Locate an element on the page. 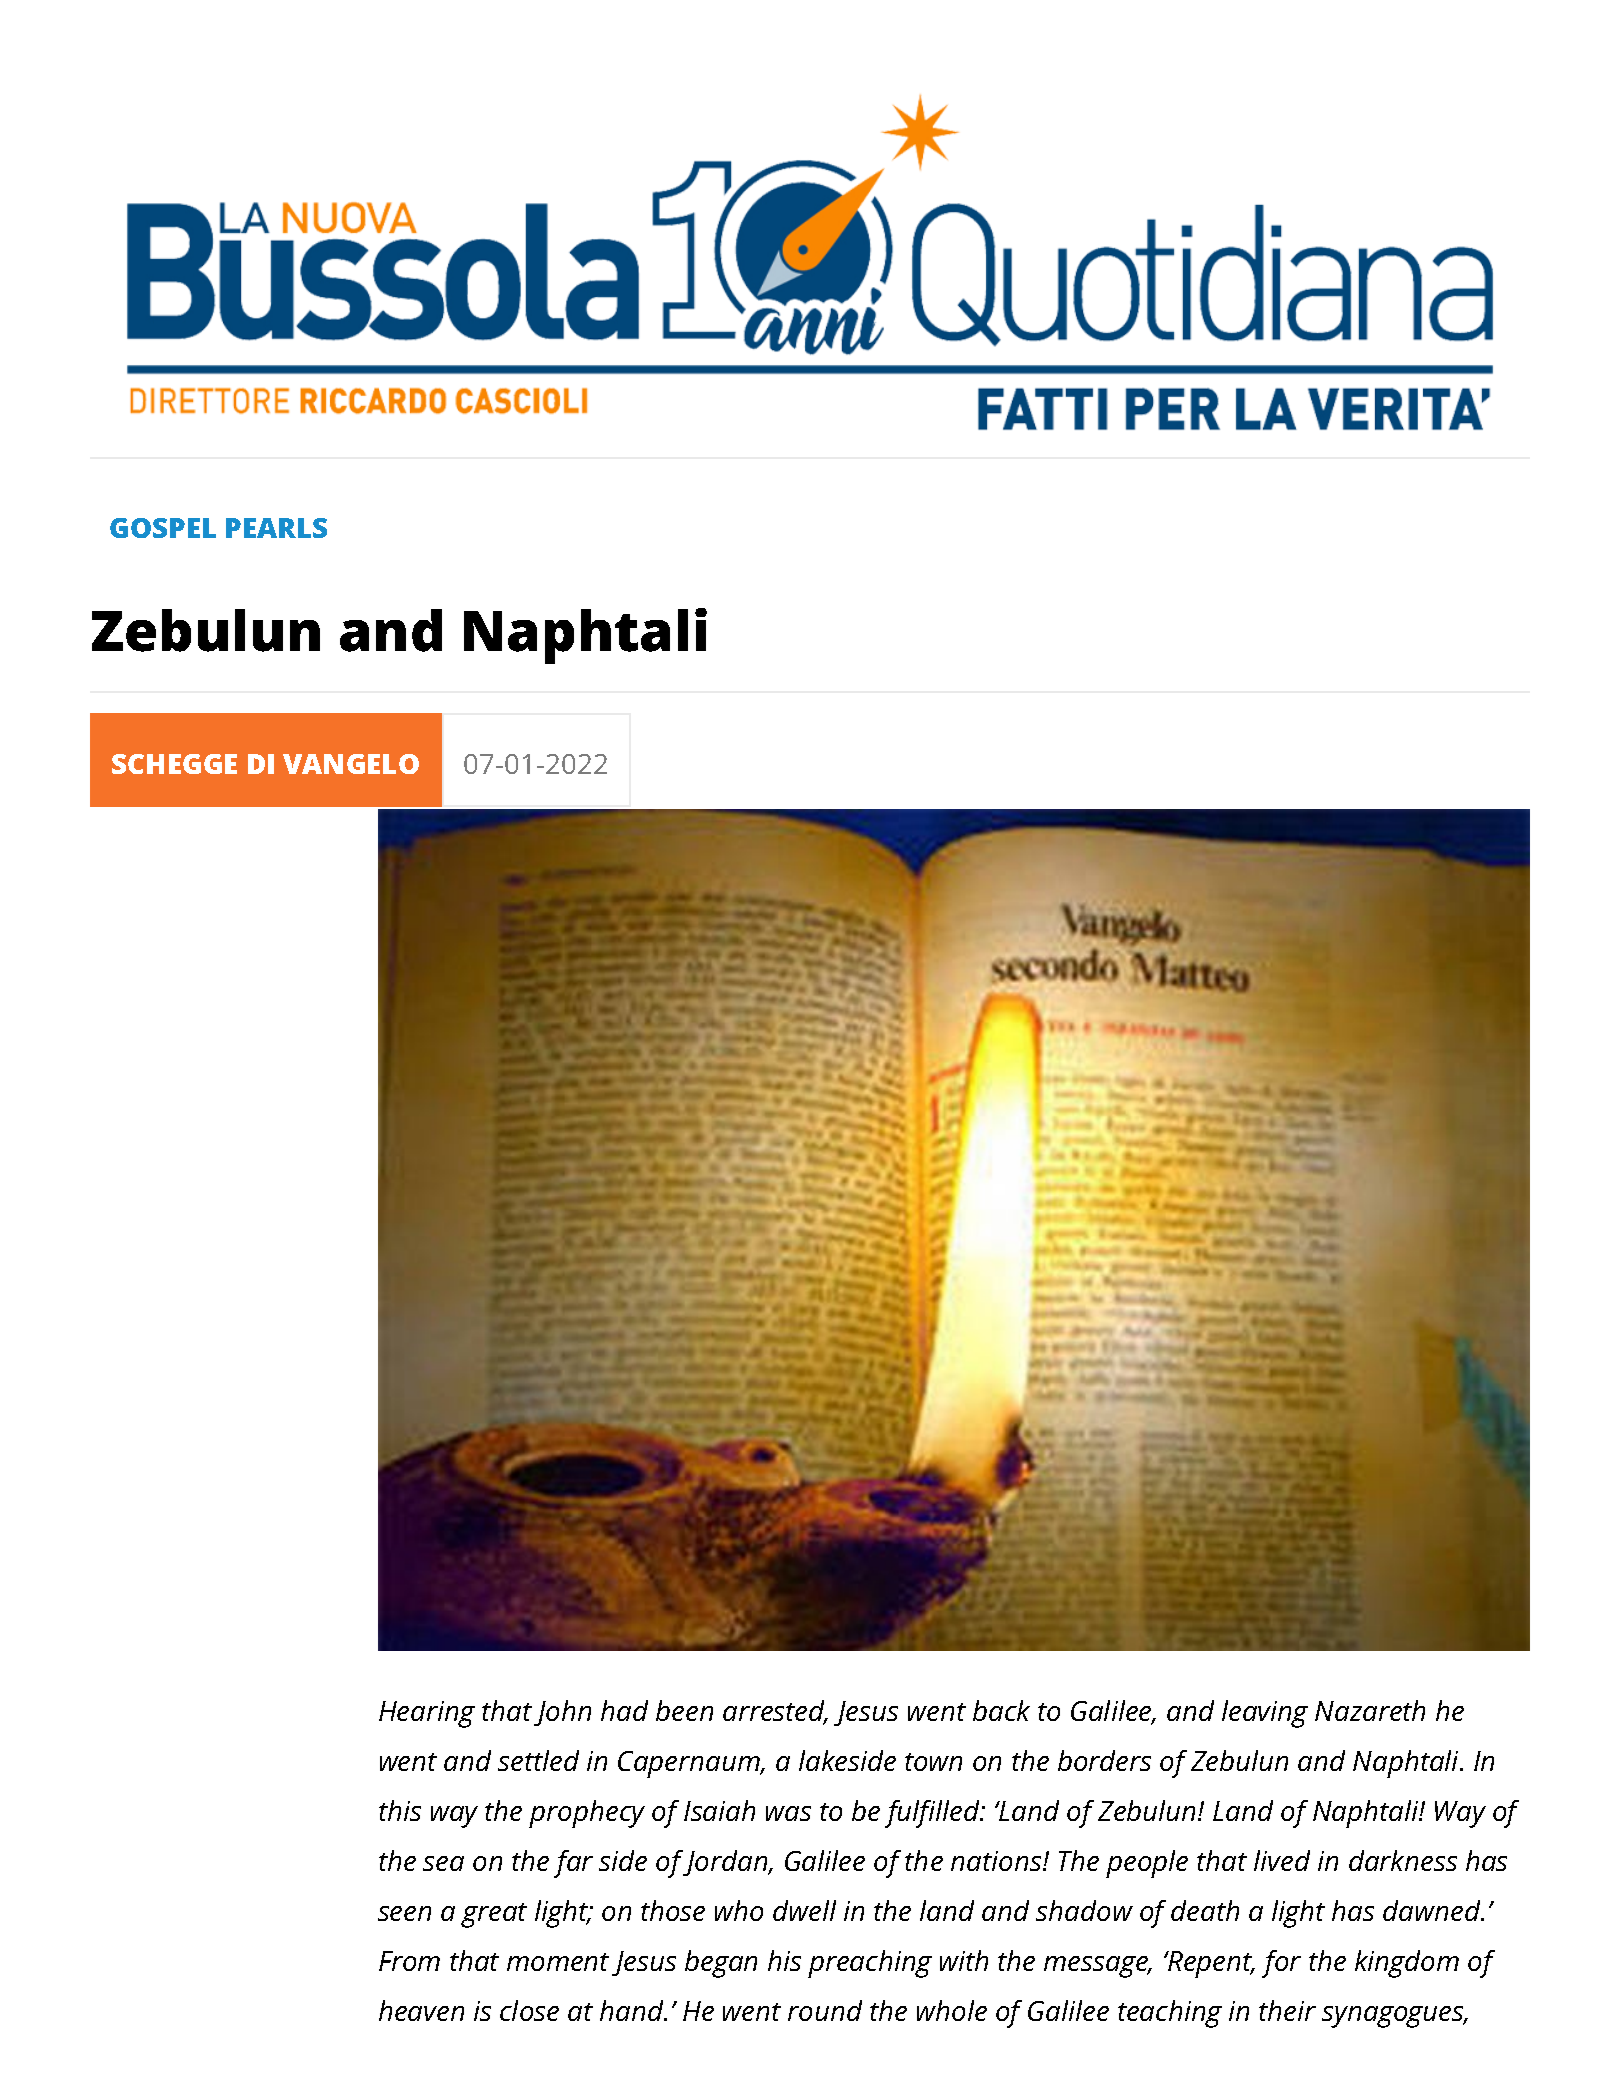  been is located at coordinates (684, 1710).
